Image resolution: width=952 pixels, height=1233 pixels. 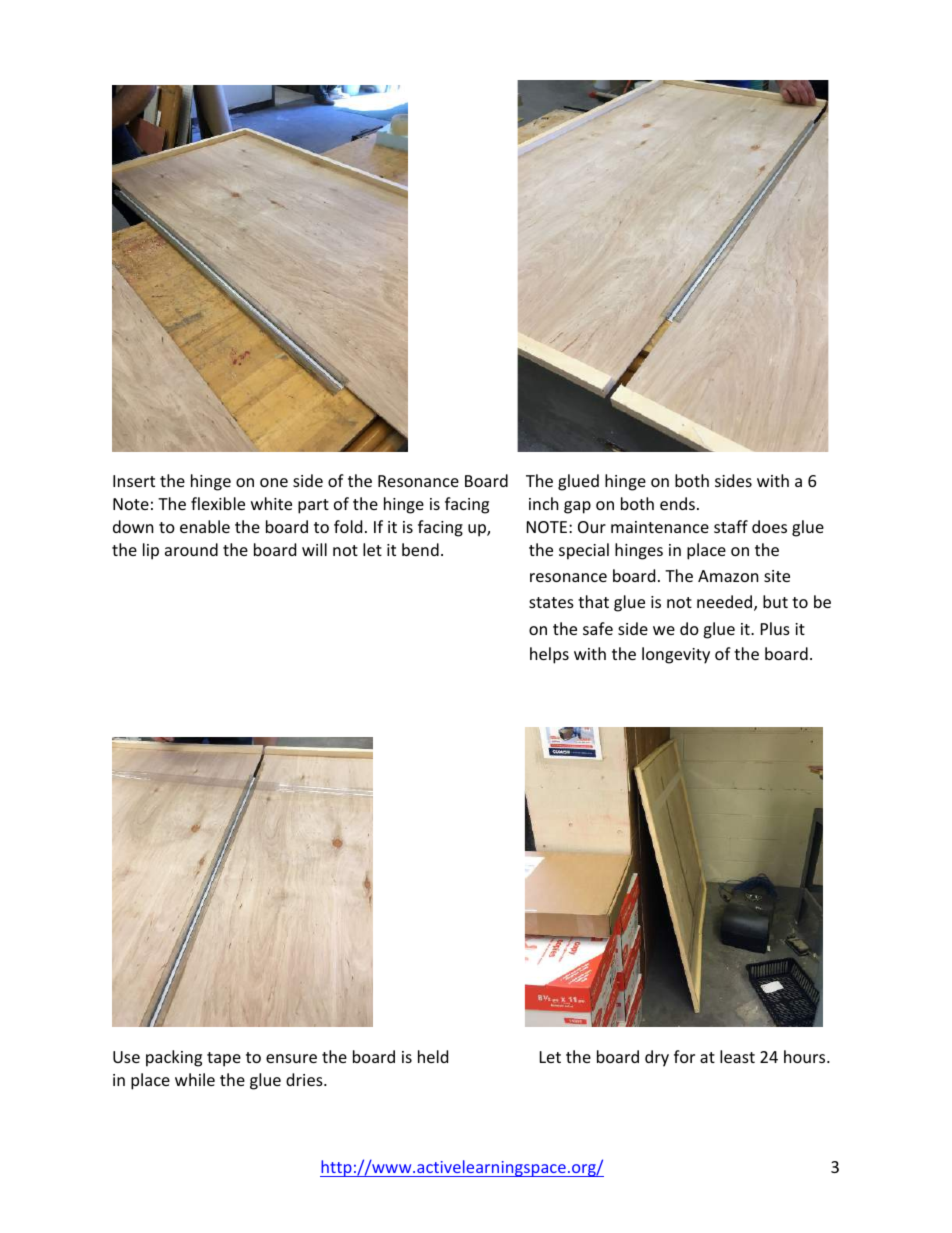 I want to click on flexible, so click(x=218, y=503).
